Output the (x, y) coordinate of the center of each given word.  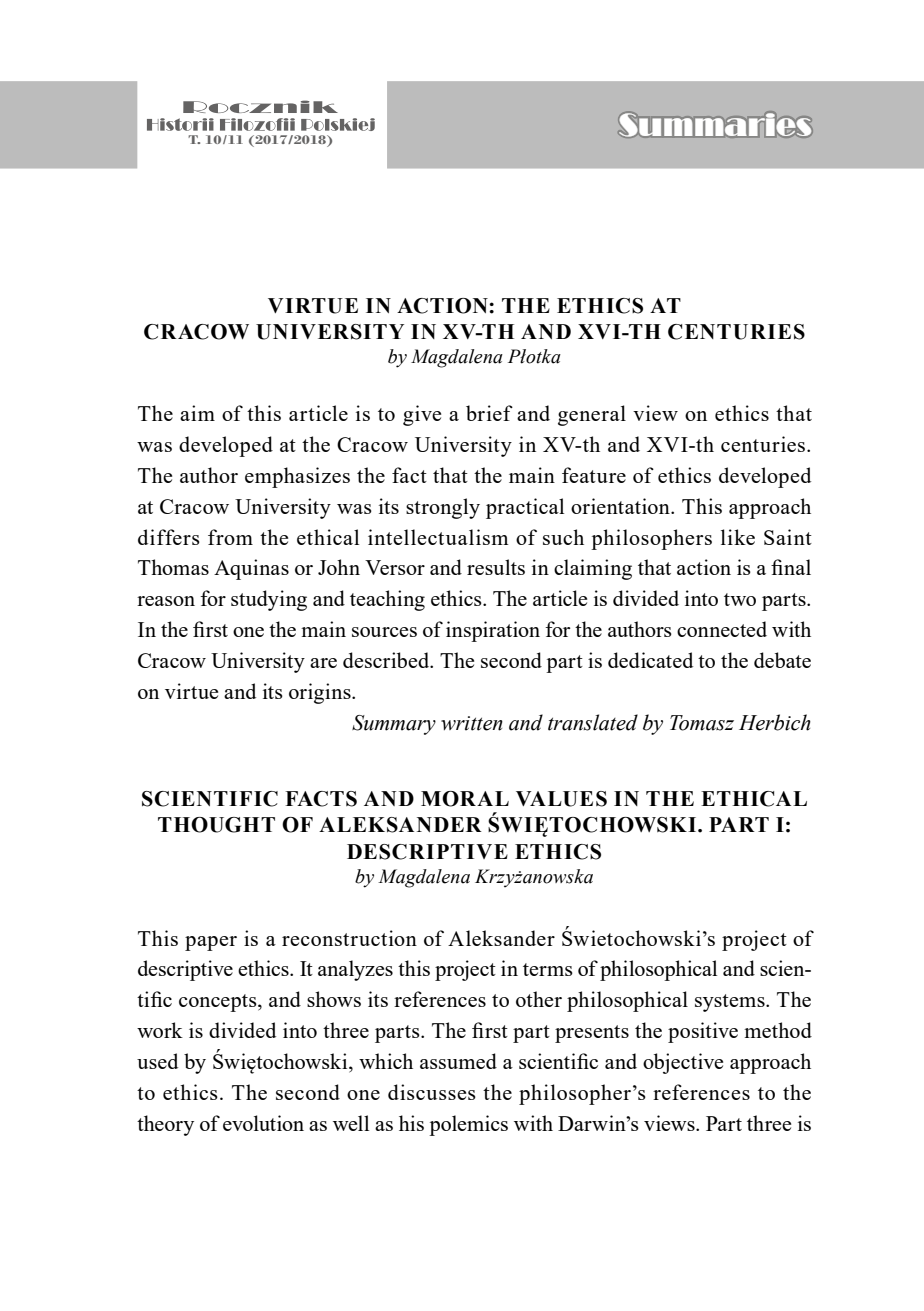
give (422, 415)
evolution (263, 1123)
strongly (443, 508)
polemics (468, 1125)
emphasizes (297, 477)
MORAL (465, 799)
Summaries (715, 124)
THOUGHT (216, 825)
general (592, 415)
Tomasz (702, 723)
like (738, 537)
